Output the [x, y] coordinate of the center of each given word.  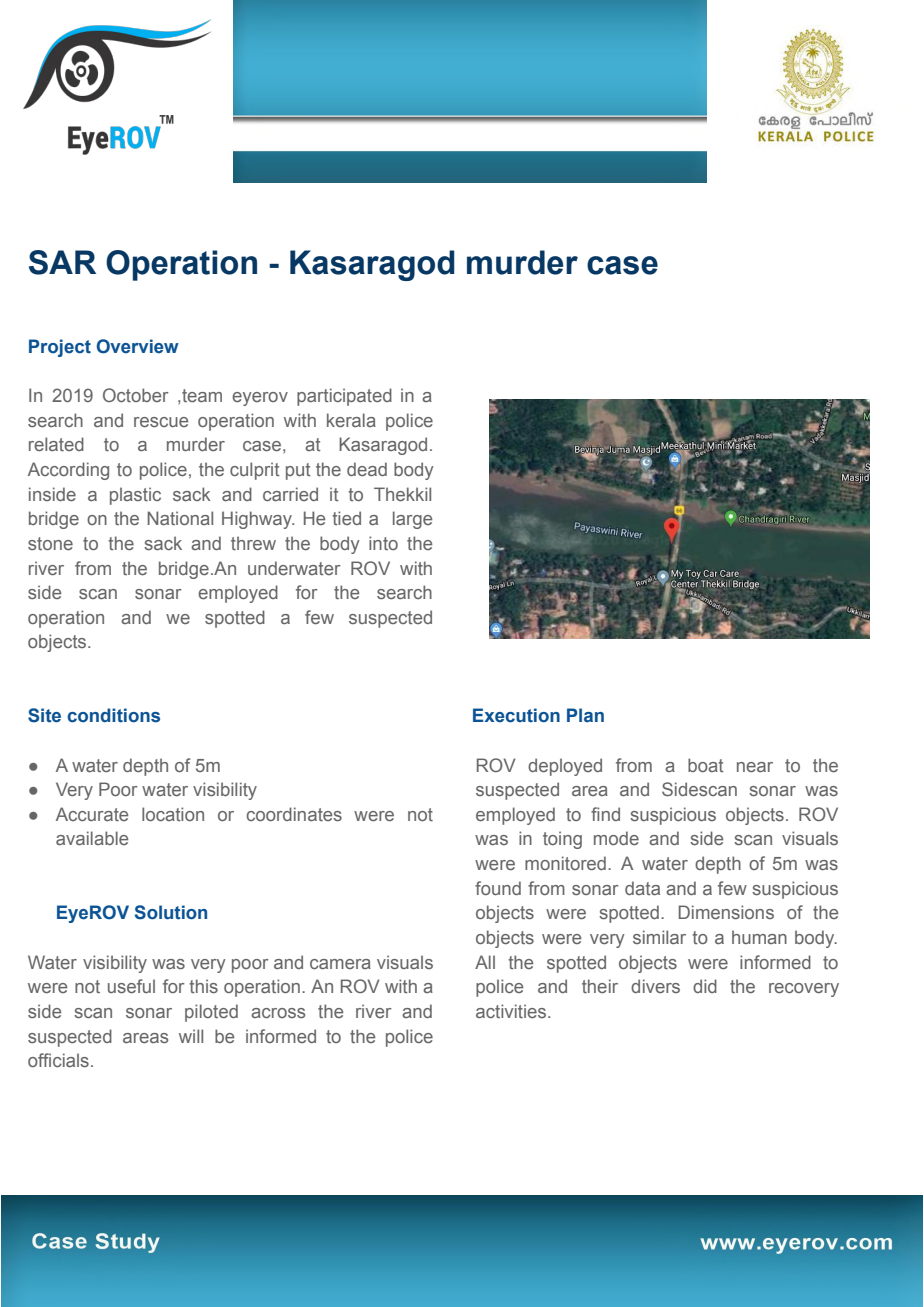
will [191, 1036]
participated [344, 397]
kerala [351, 420]
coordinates [294, 814]
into [383, 543]
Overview [138, 346]
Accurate [92, 814]
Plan [585, 715]
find [605, 814]
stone [50, 543]
